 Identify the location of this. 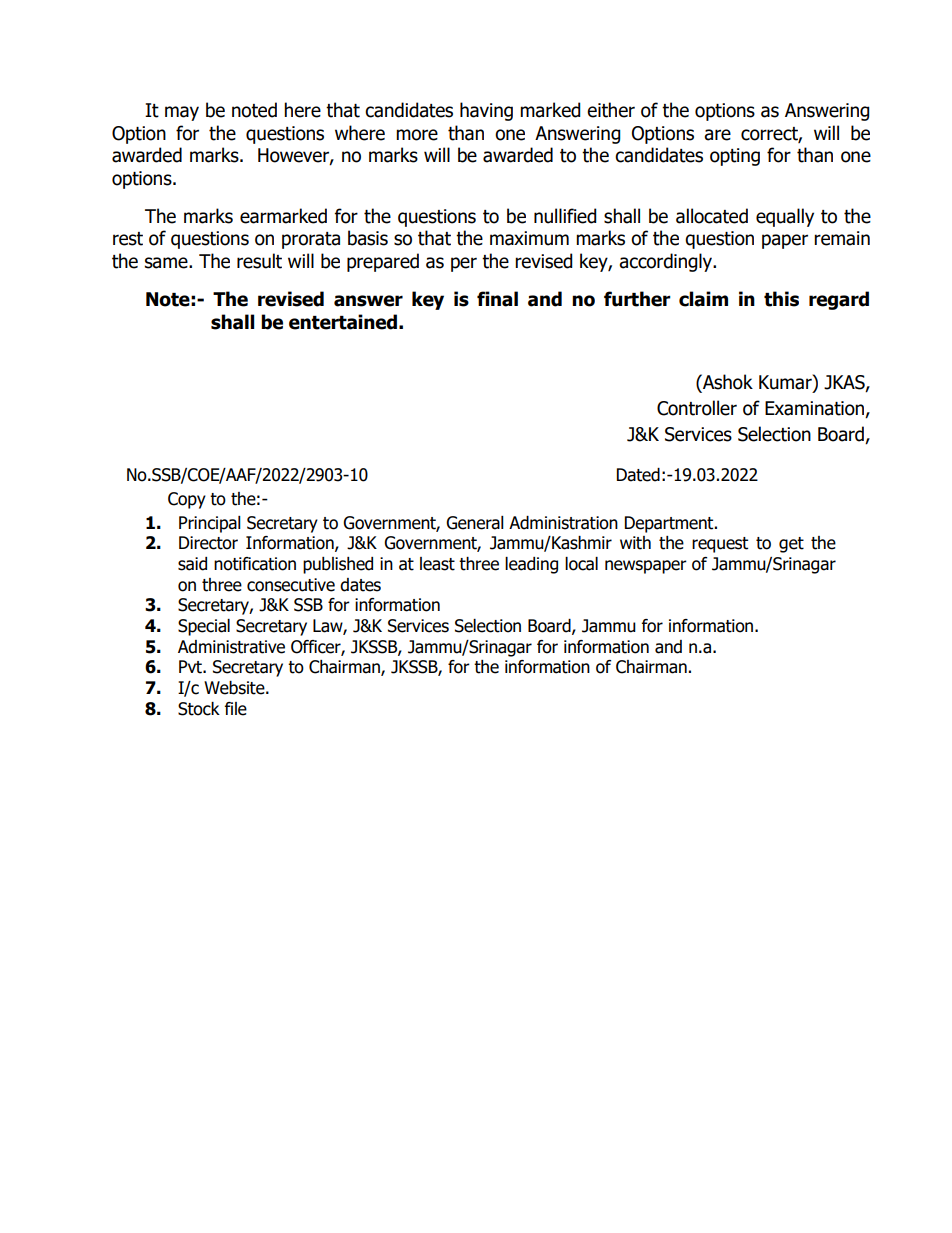
(781, 299).
